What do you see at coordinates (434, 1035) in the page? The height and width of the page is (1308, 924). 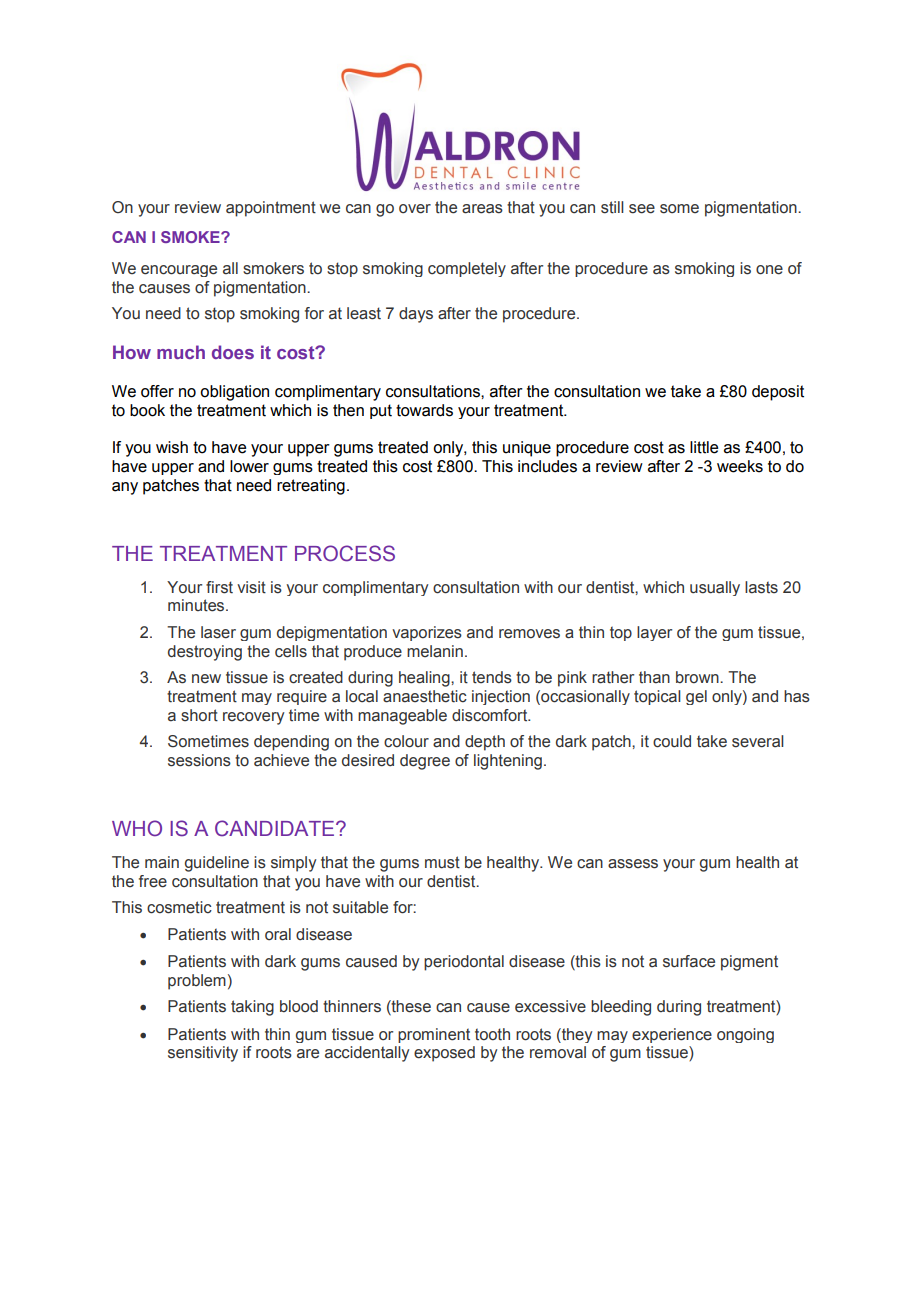 I see `prominent` at bounding box center [434, 1035].
